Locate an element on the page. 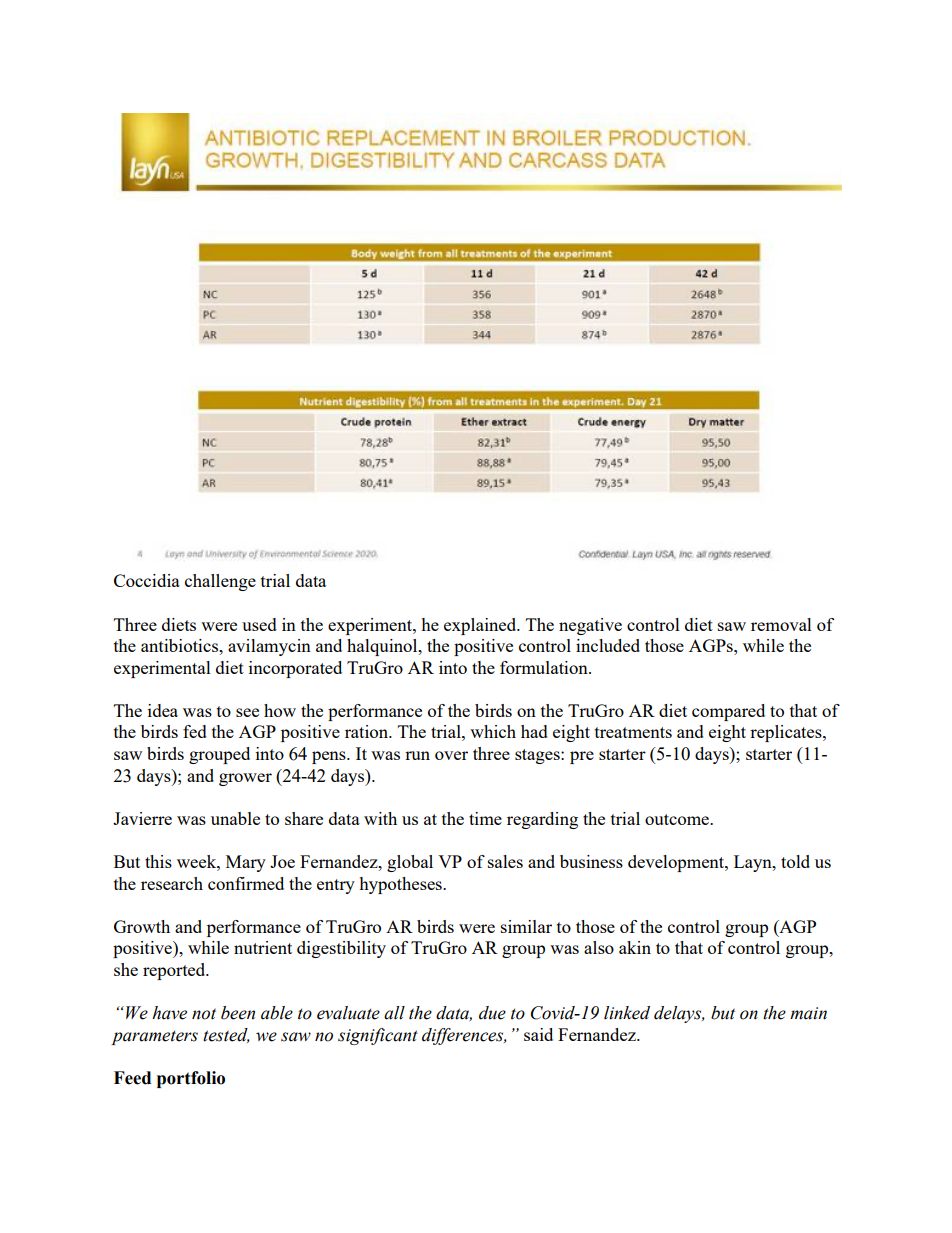 The width and height of the image is (952, 1233). see is located at coordinates (247, 712).
